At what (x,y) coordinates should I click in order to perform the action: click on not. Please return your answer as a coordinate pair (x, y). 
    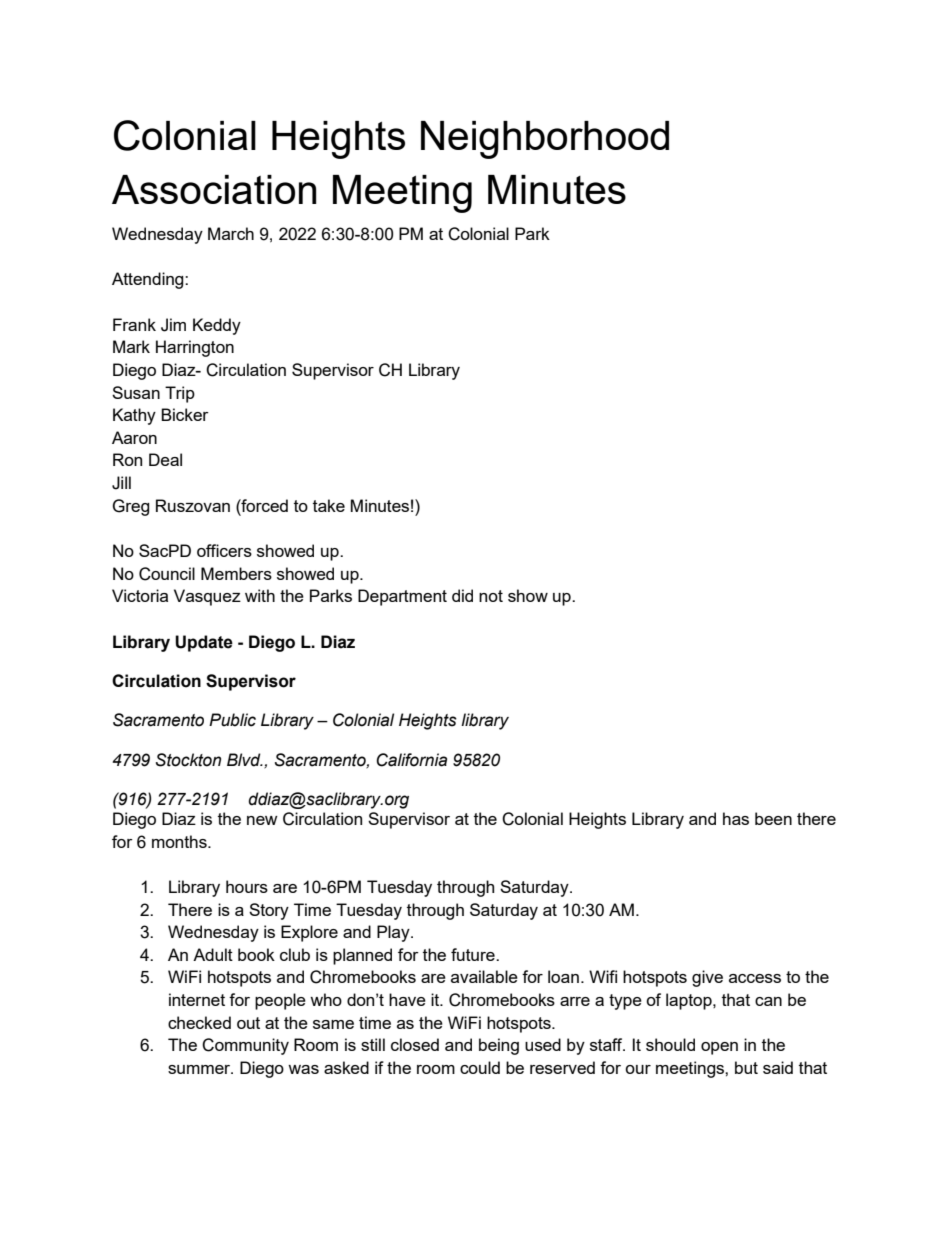
    Looking at the image, I should click on (491, 596).
